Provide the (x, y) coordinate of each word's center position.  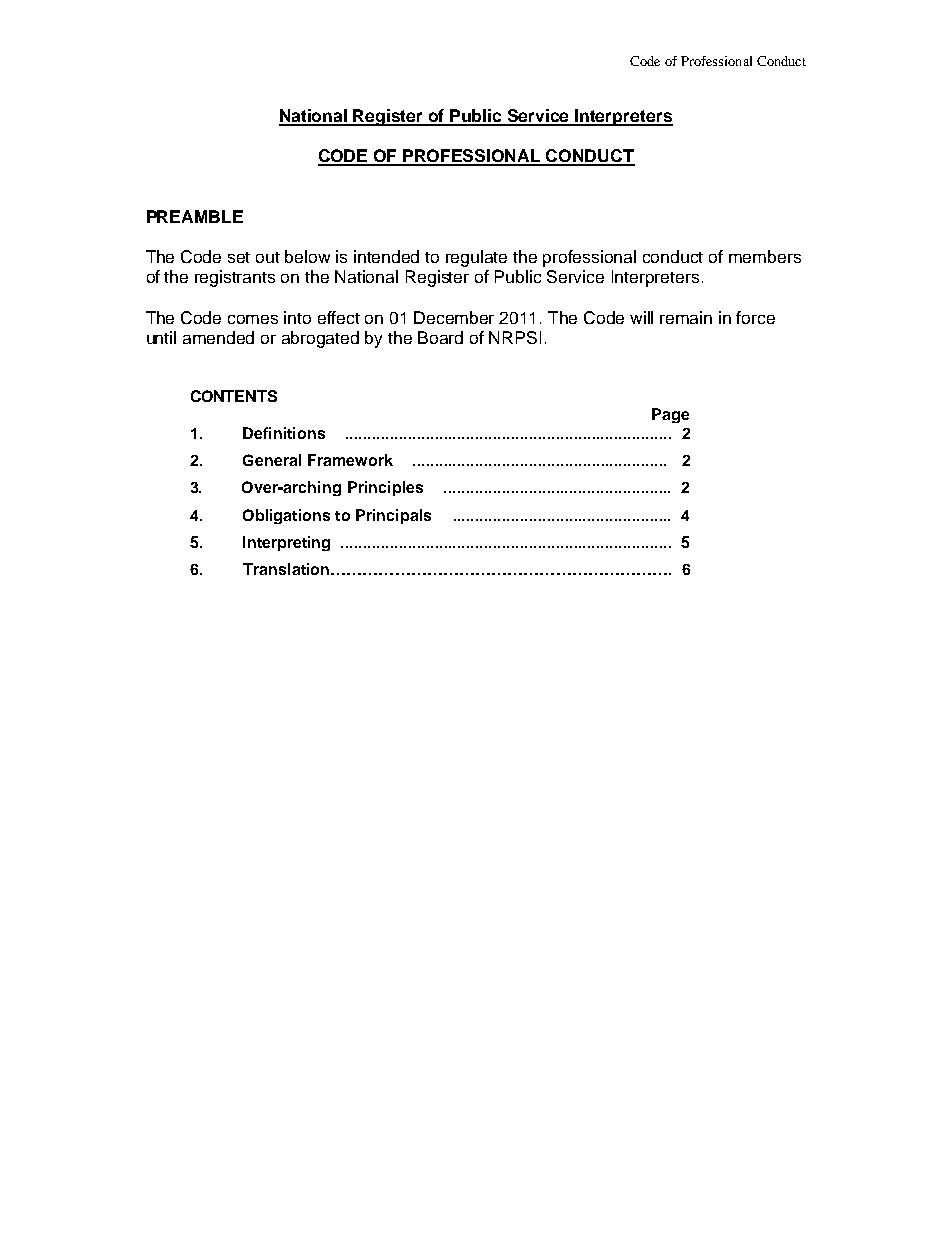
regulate (476, 258)
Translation (287, 569)
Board (440, 337)
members (765, 256)
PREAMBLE (195, 216)
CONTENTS (234, 396)
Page (670, 415)
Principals (393, 516)
